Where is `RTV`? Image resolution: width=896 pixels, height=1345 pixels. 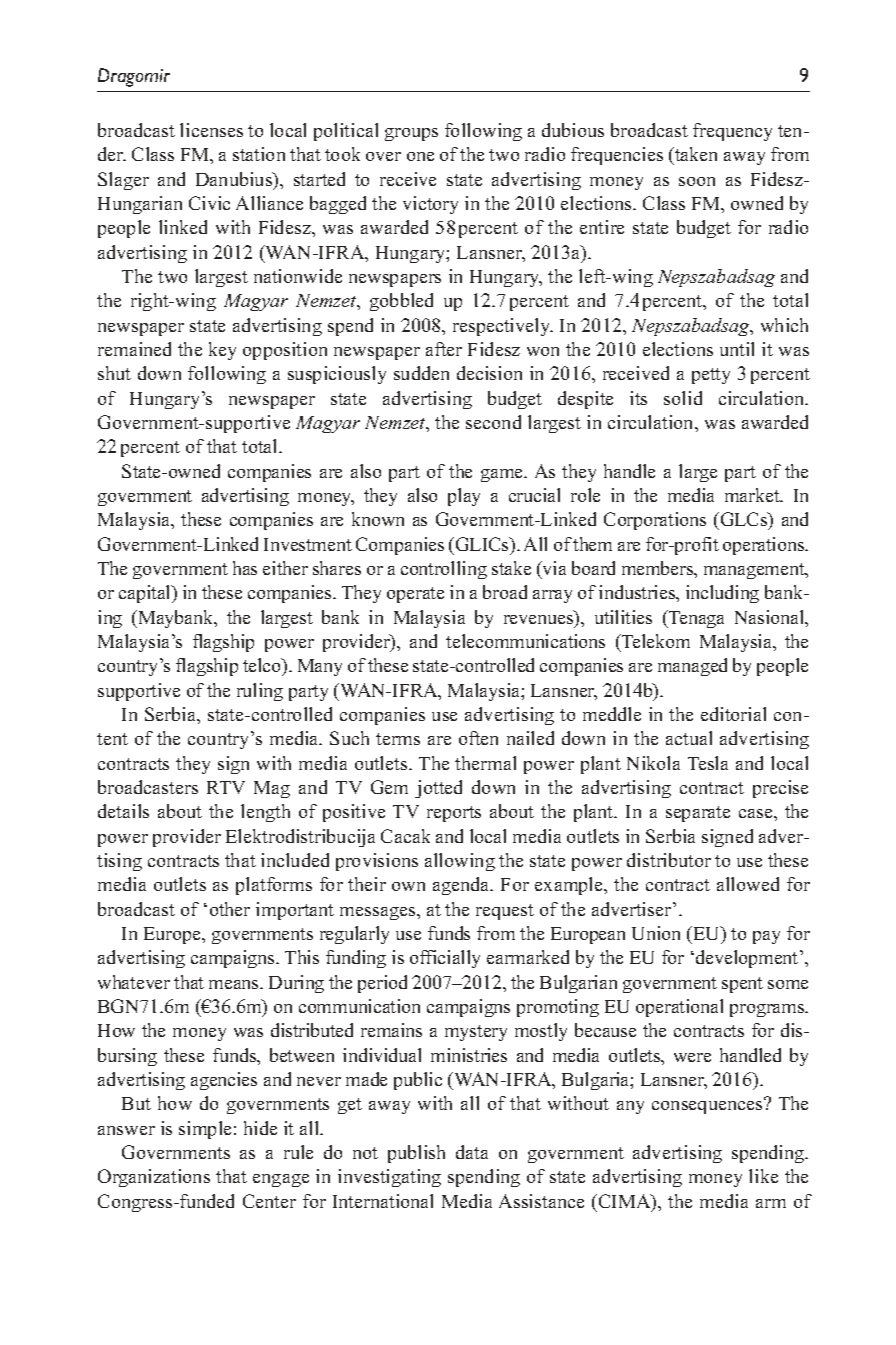 RTV is located at coordinates (226, 787).
